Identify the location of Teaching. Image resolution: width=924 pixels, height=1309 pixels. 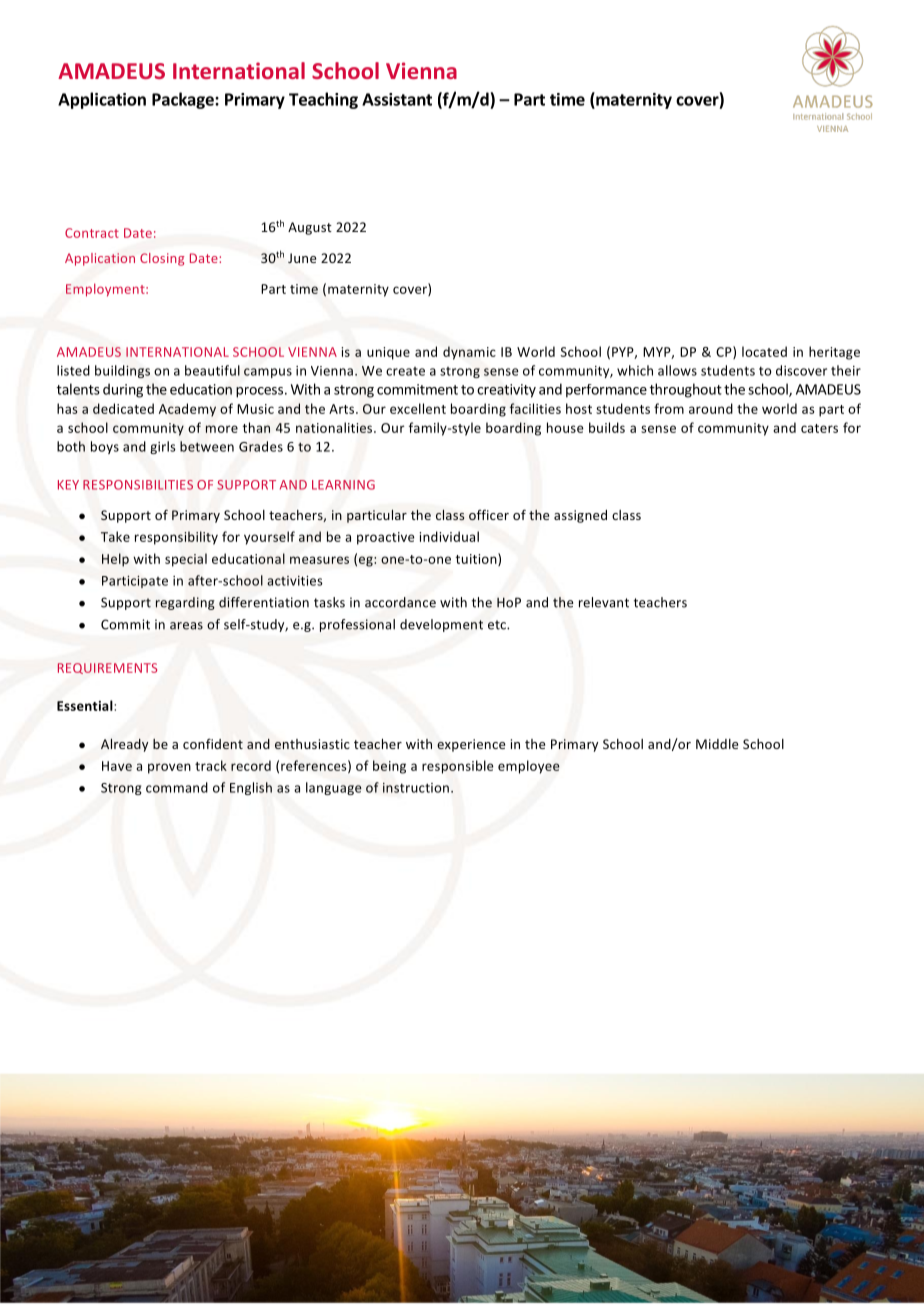
(323, 100).
